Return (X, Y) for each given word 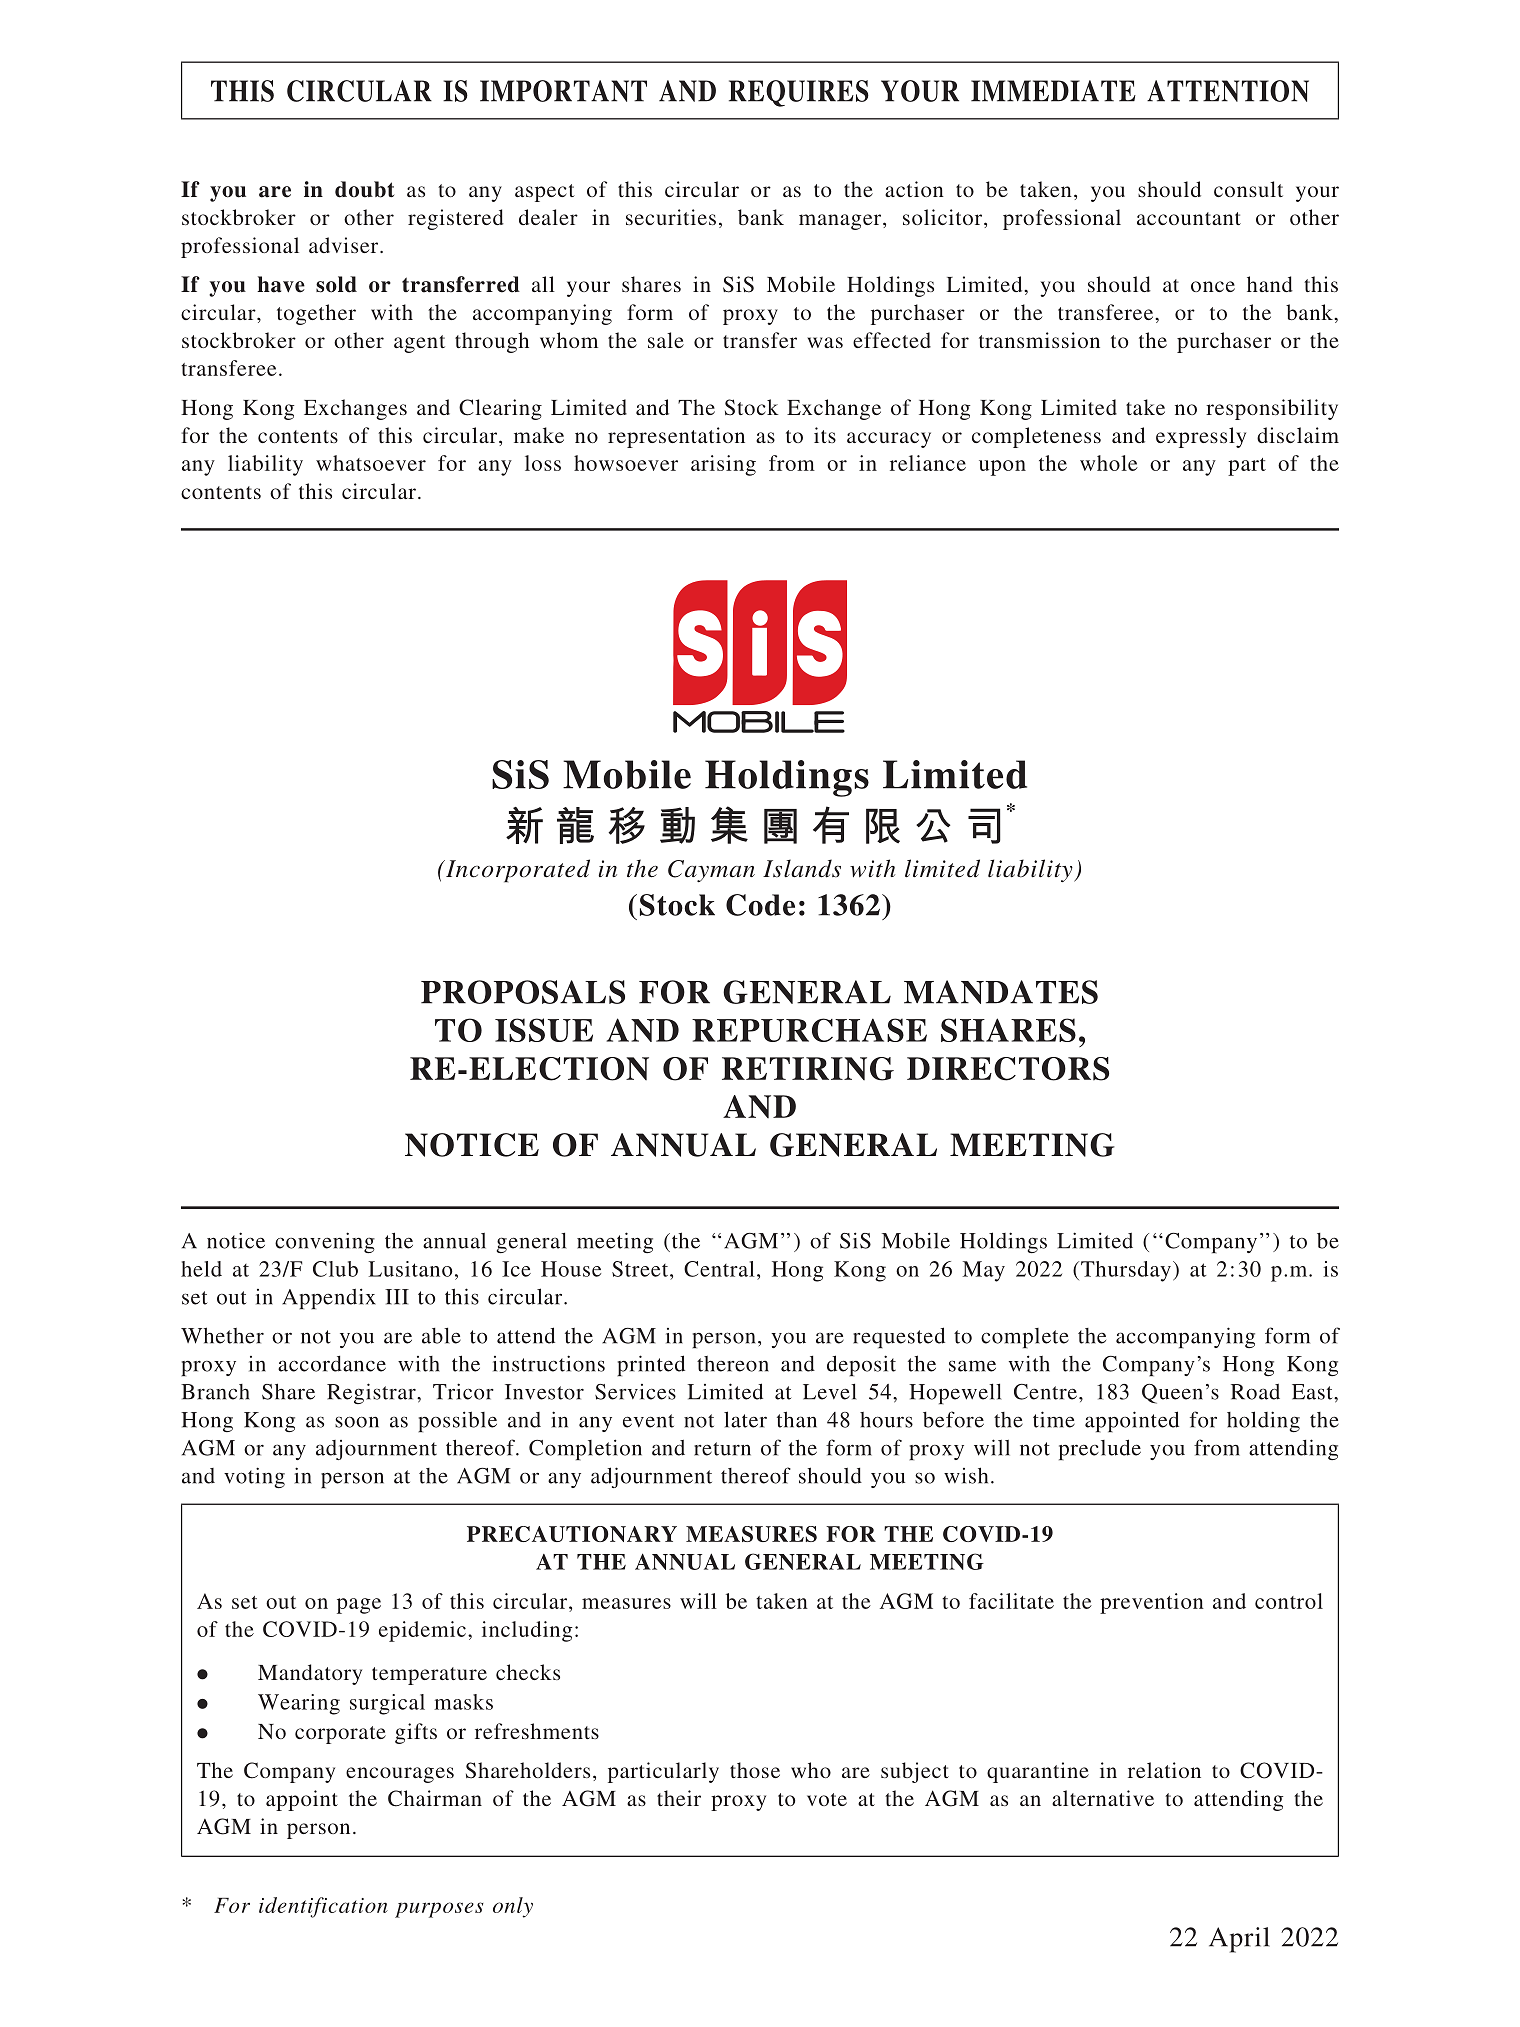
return (722, 1449)
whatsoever (371, 463)
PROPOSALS (523, 992)
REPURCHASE (809, 1030)
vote (827, 1799)
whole (1109, 463)
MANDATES (1001, 992)
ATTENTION (1228, 91)
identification (323, 1907)
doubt (365, 189)
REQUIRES (799, 93)
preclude (1100, 1449)
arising (723, 465)
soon (357, 1422)
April (1239, 1940)
